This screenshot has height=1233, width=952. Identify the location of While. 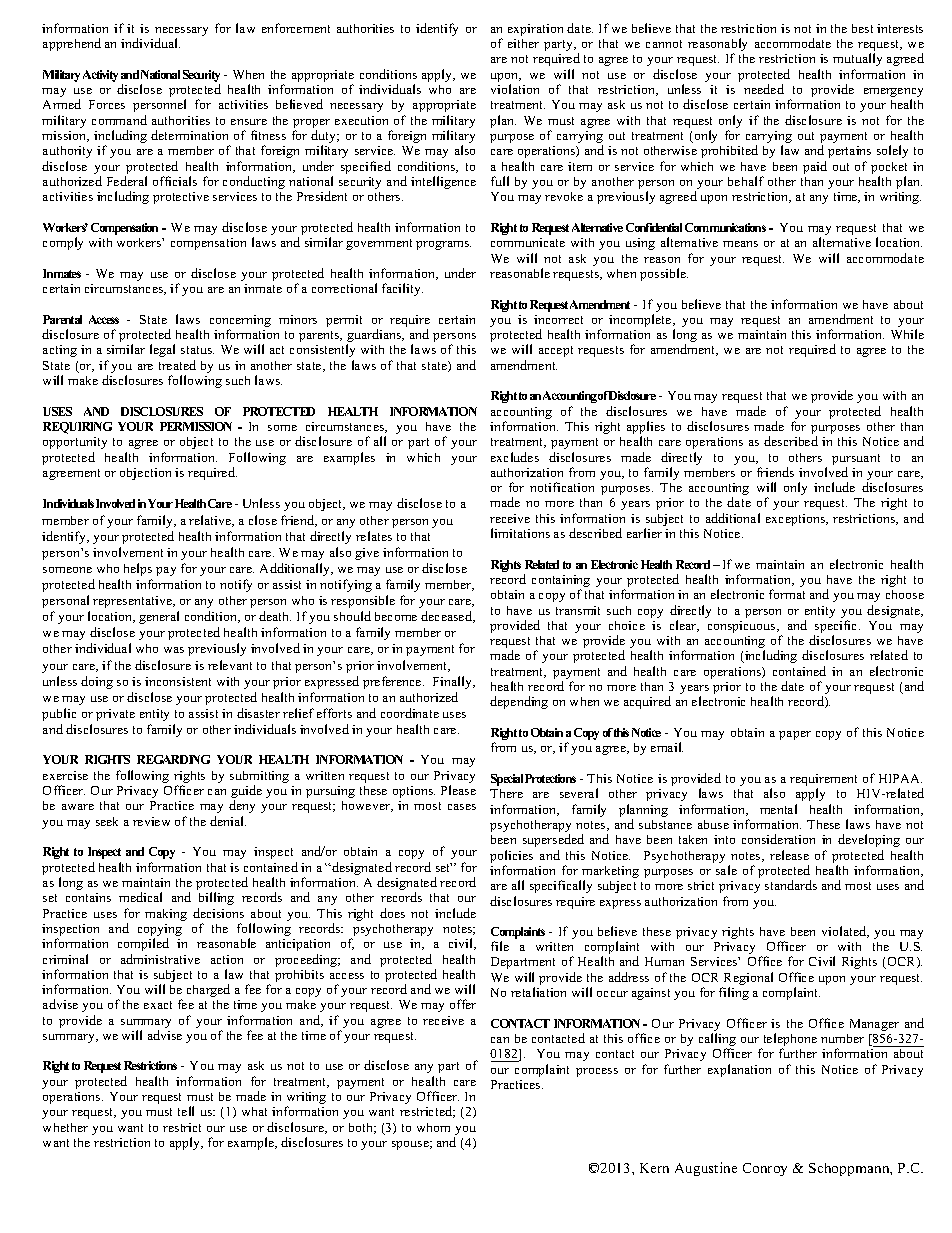
(907, 334).
